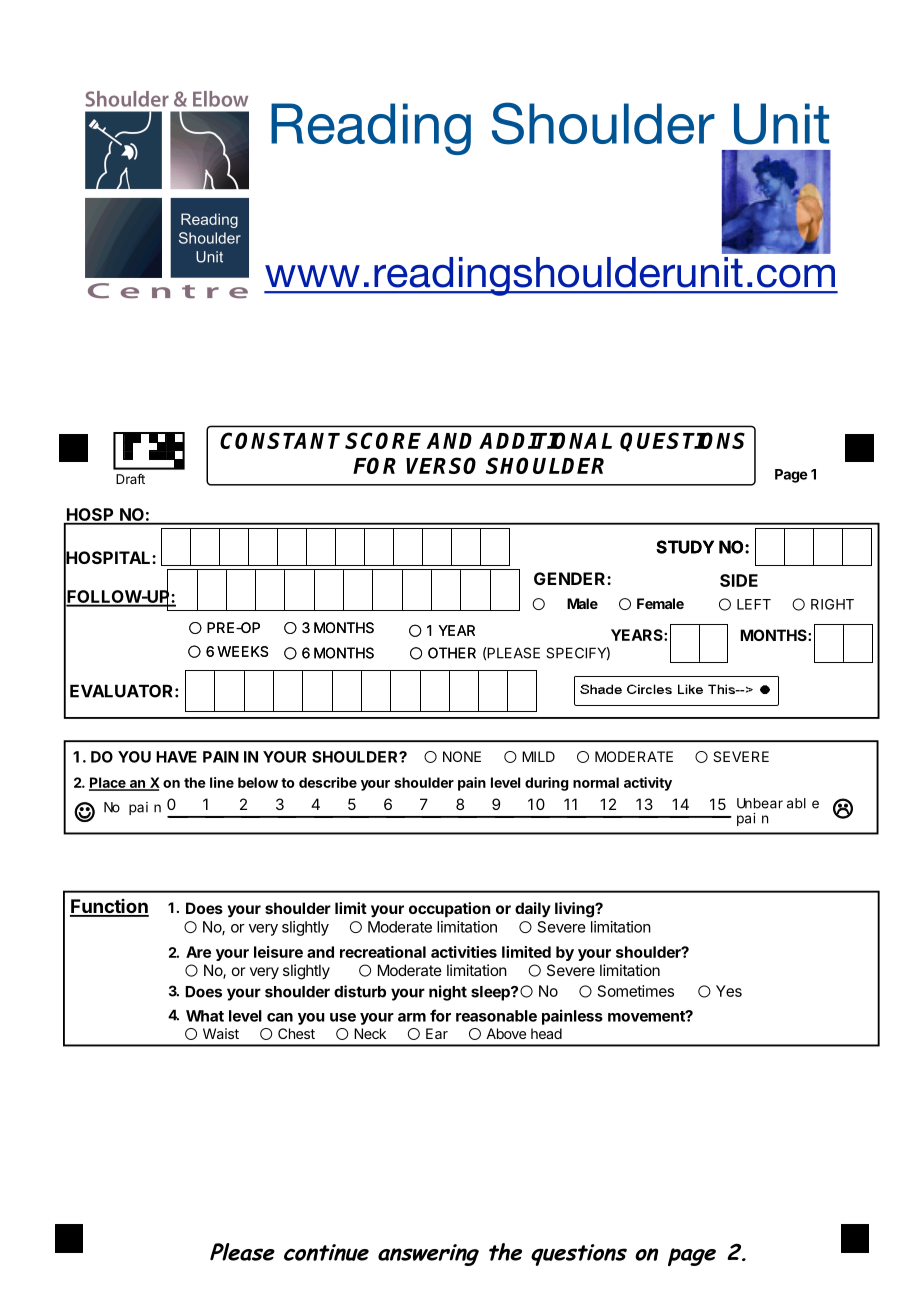 The width and height of the screenshot is (924, 1308). I want to click on Yes, so click(729, 991).
